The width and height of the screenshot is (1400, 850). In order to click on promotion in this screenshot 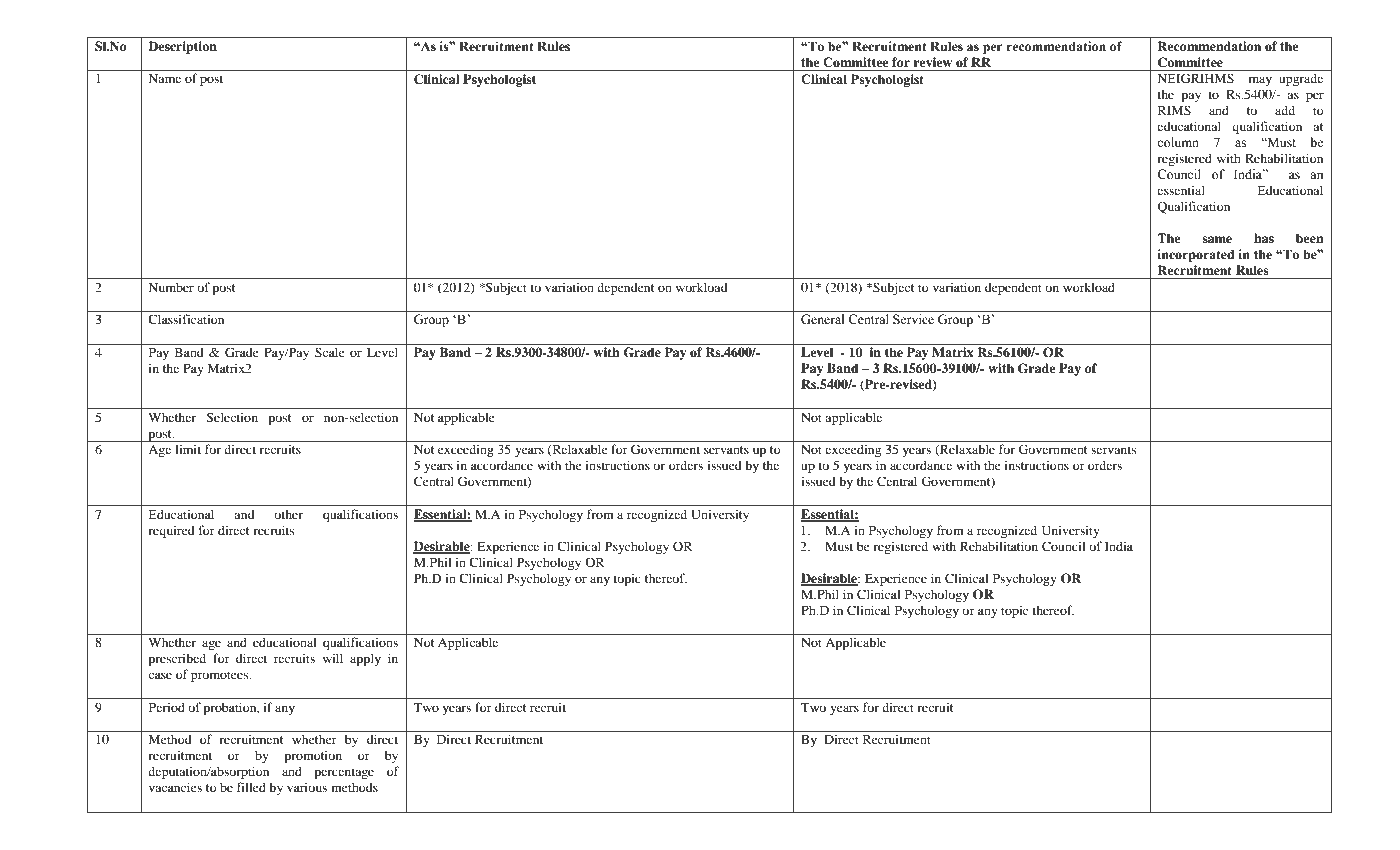, I will do `click(313, 756)`.
